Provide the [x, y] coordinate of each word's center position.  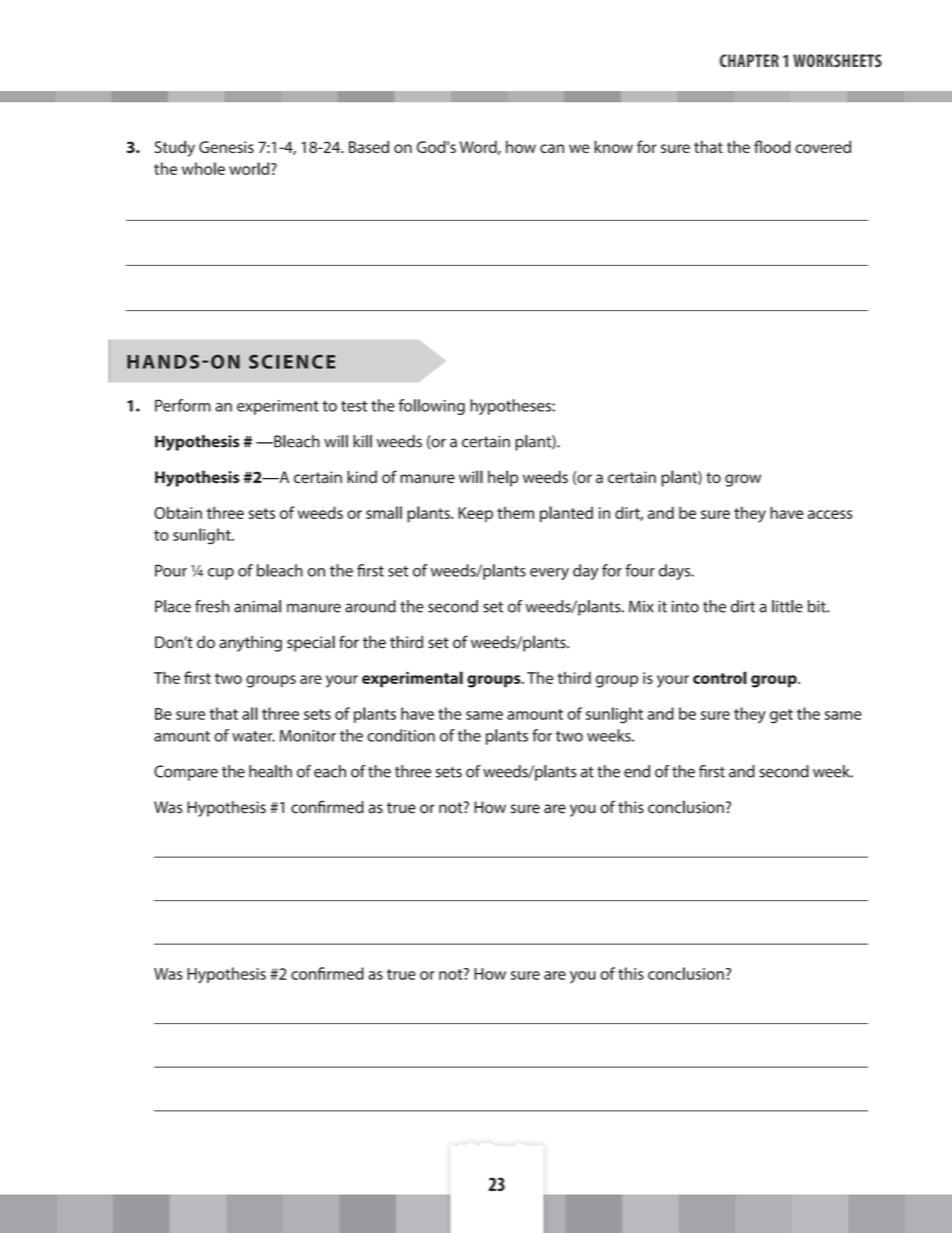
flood [772, 146]
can [552, 149]
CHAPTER [749, 61]
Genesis [226, 147]
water [253, 736]
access [830, 514]
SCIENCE [292, 362]
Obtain [178, 512]
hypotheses [511, 407]
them [515, 513]
